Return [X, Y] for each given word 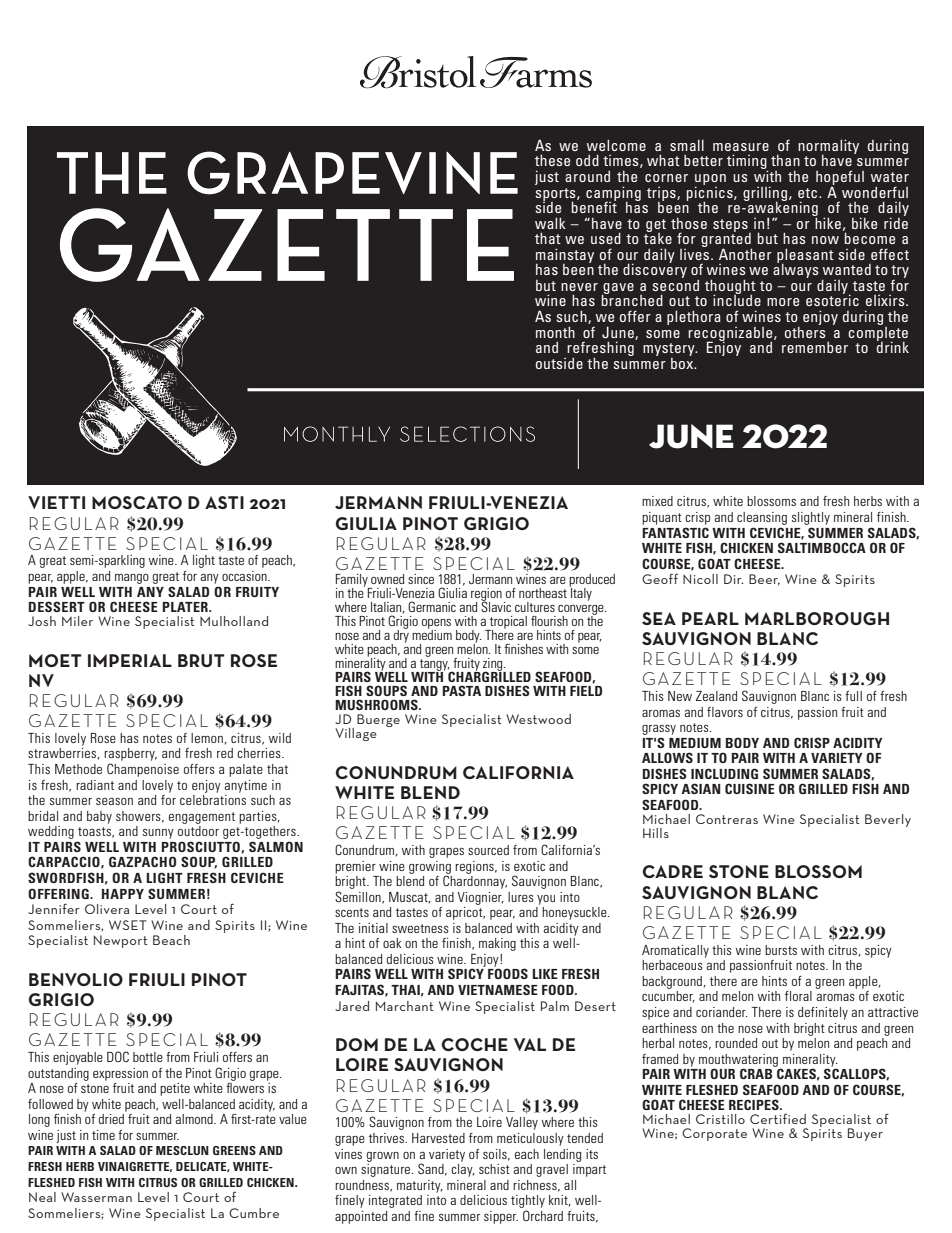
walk [550, 223]
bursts [781, 950]
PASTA [461, 690]
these [552, 160]
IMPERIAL [130, 660]
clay [463, 1170]
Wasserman [96, 1197]
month [555, 332]
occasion [245, 576]
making [497, 944]
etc [809, 193]
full [853, 696]
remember [815, 347]
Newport [120, 941]
